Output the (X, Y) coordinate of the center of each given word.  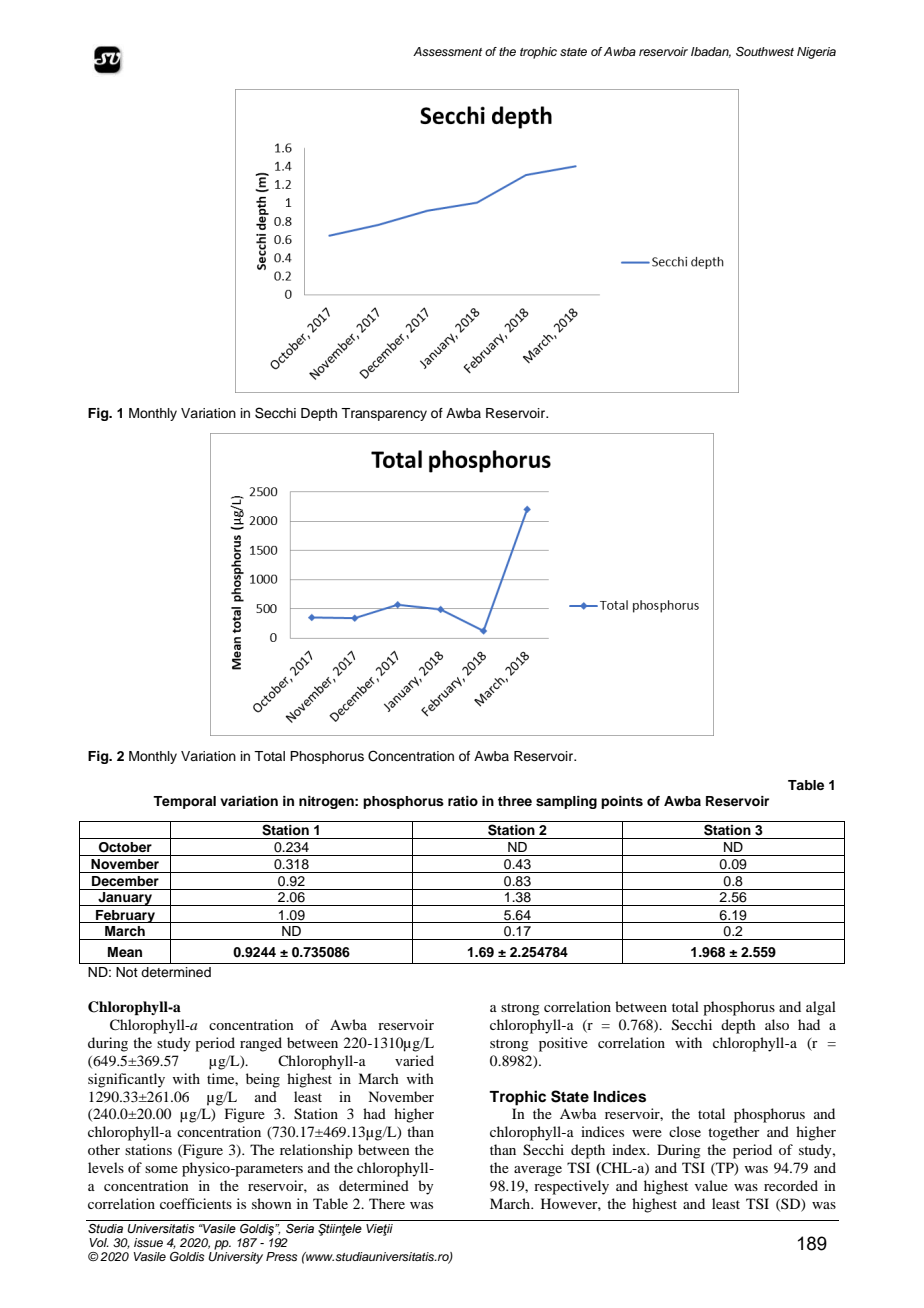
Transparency (384, 414)
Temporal (184, 802)
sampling (566, 802)
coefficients (196, 1203)
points (622, 802)
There (387, 1203)
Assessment (447, 51)
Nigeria (816, 53)
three (515, 801)
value (711, 1185)
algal (821, 1008)
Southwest (765, 52)
